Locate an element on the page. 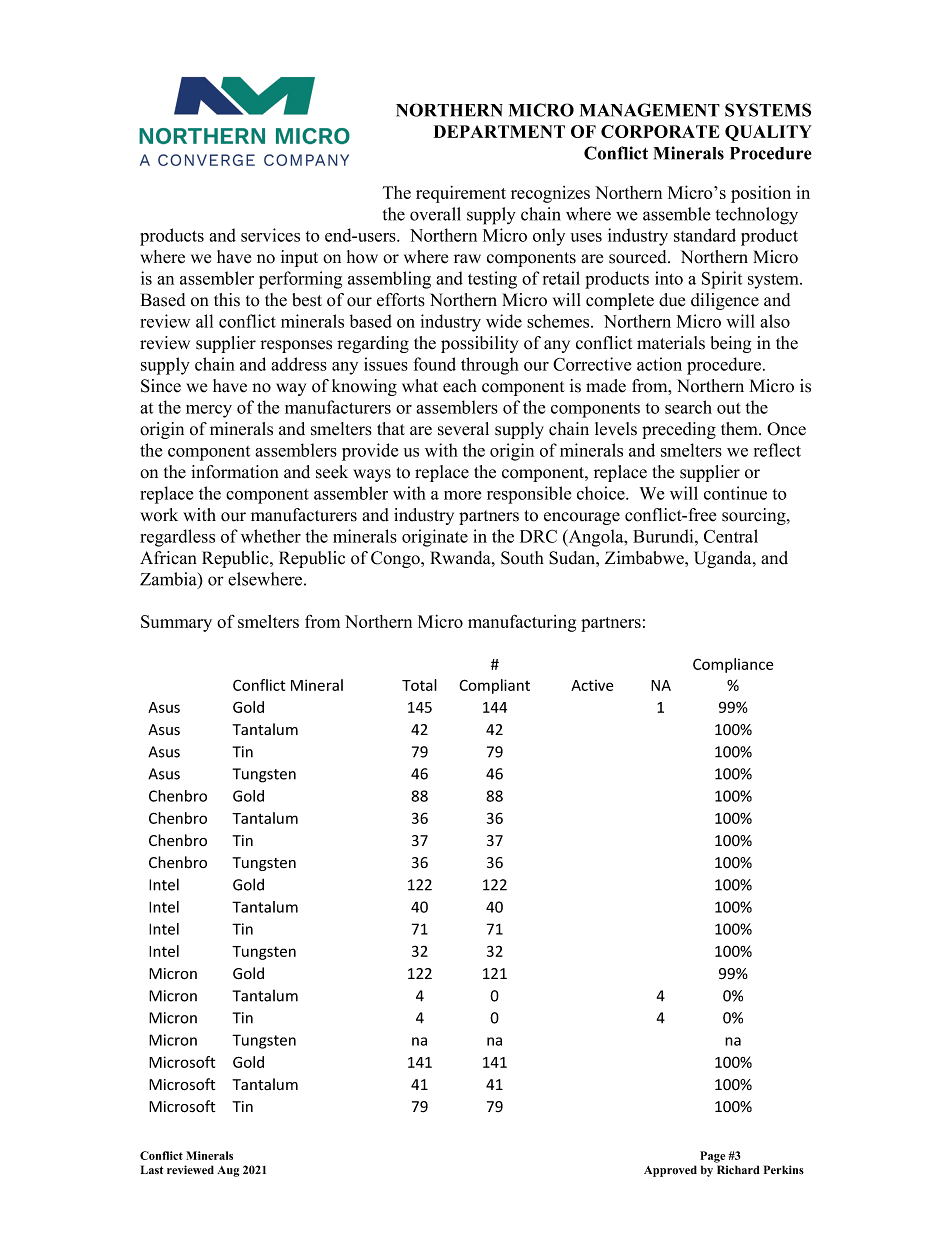  DEPARTMENT is located at coordinates (499, 131).
